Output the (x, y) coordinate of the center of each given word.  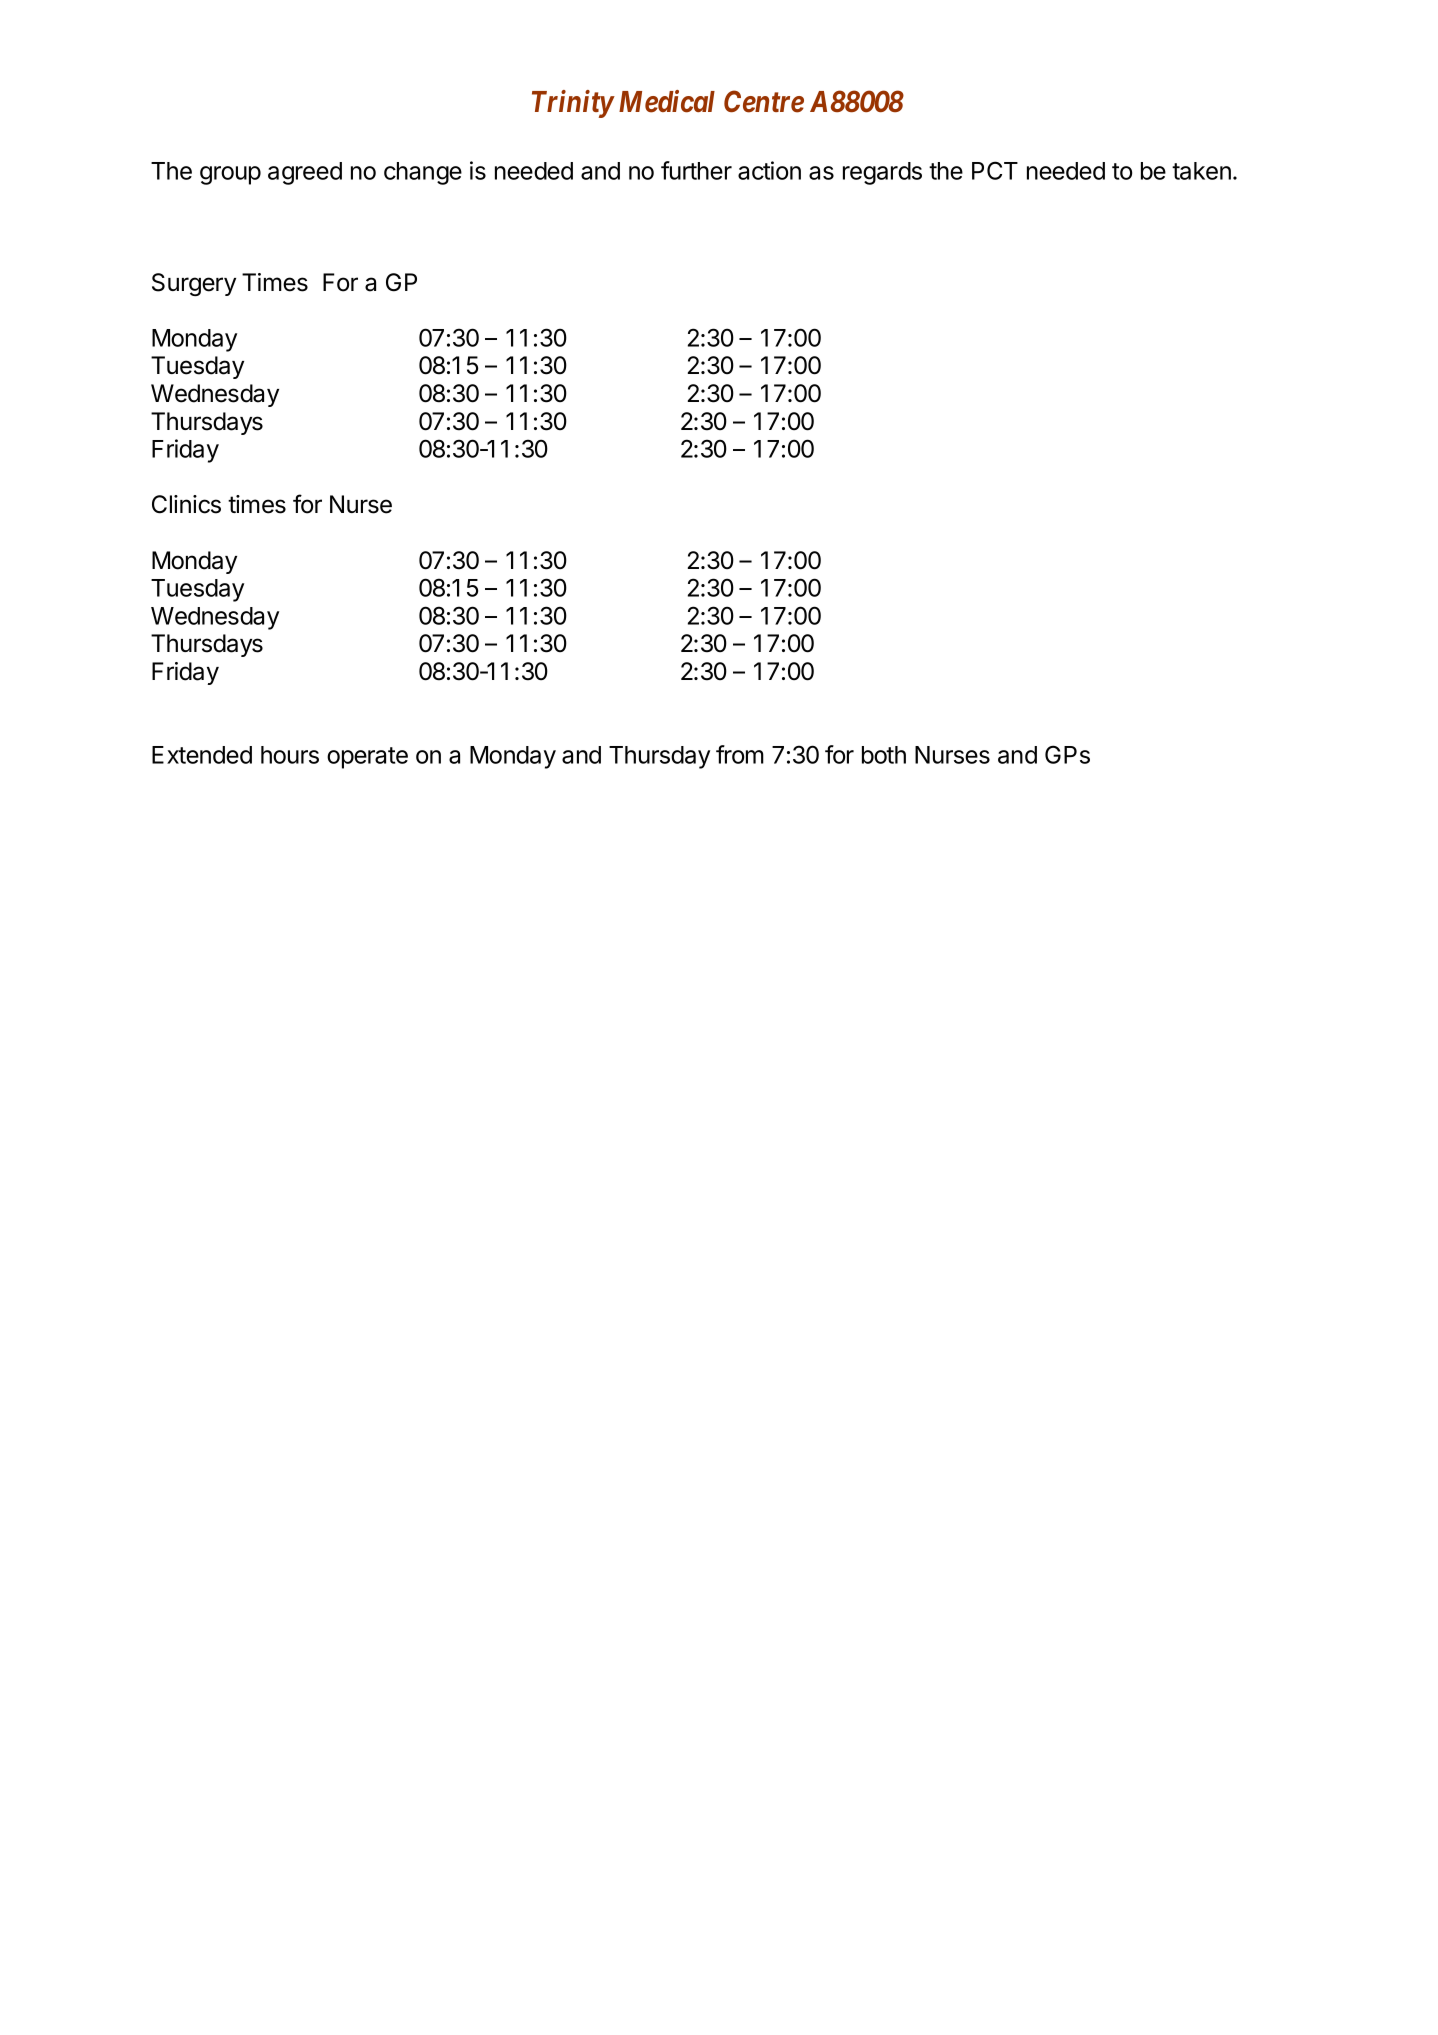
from (740, 754)
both (884, 755)
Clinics (186, 504)
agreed (305, 173)
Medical (667, 101)
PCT (995, 170)
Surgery (194, 284)
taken (1201, 171)
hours (290, 755)
